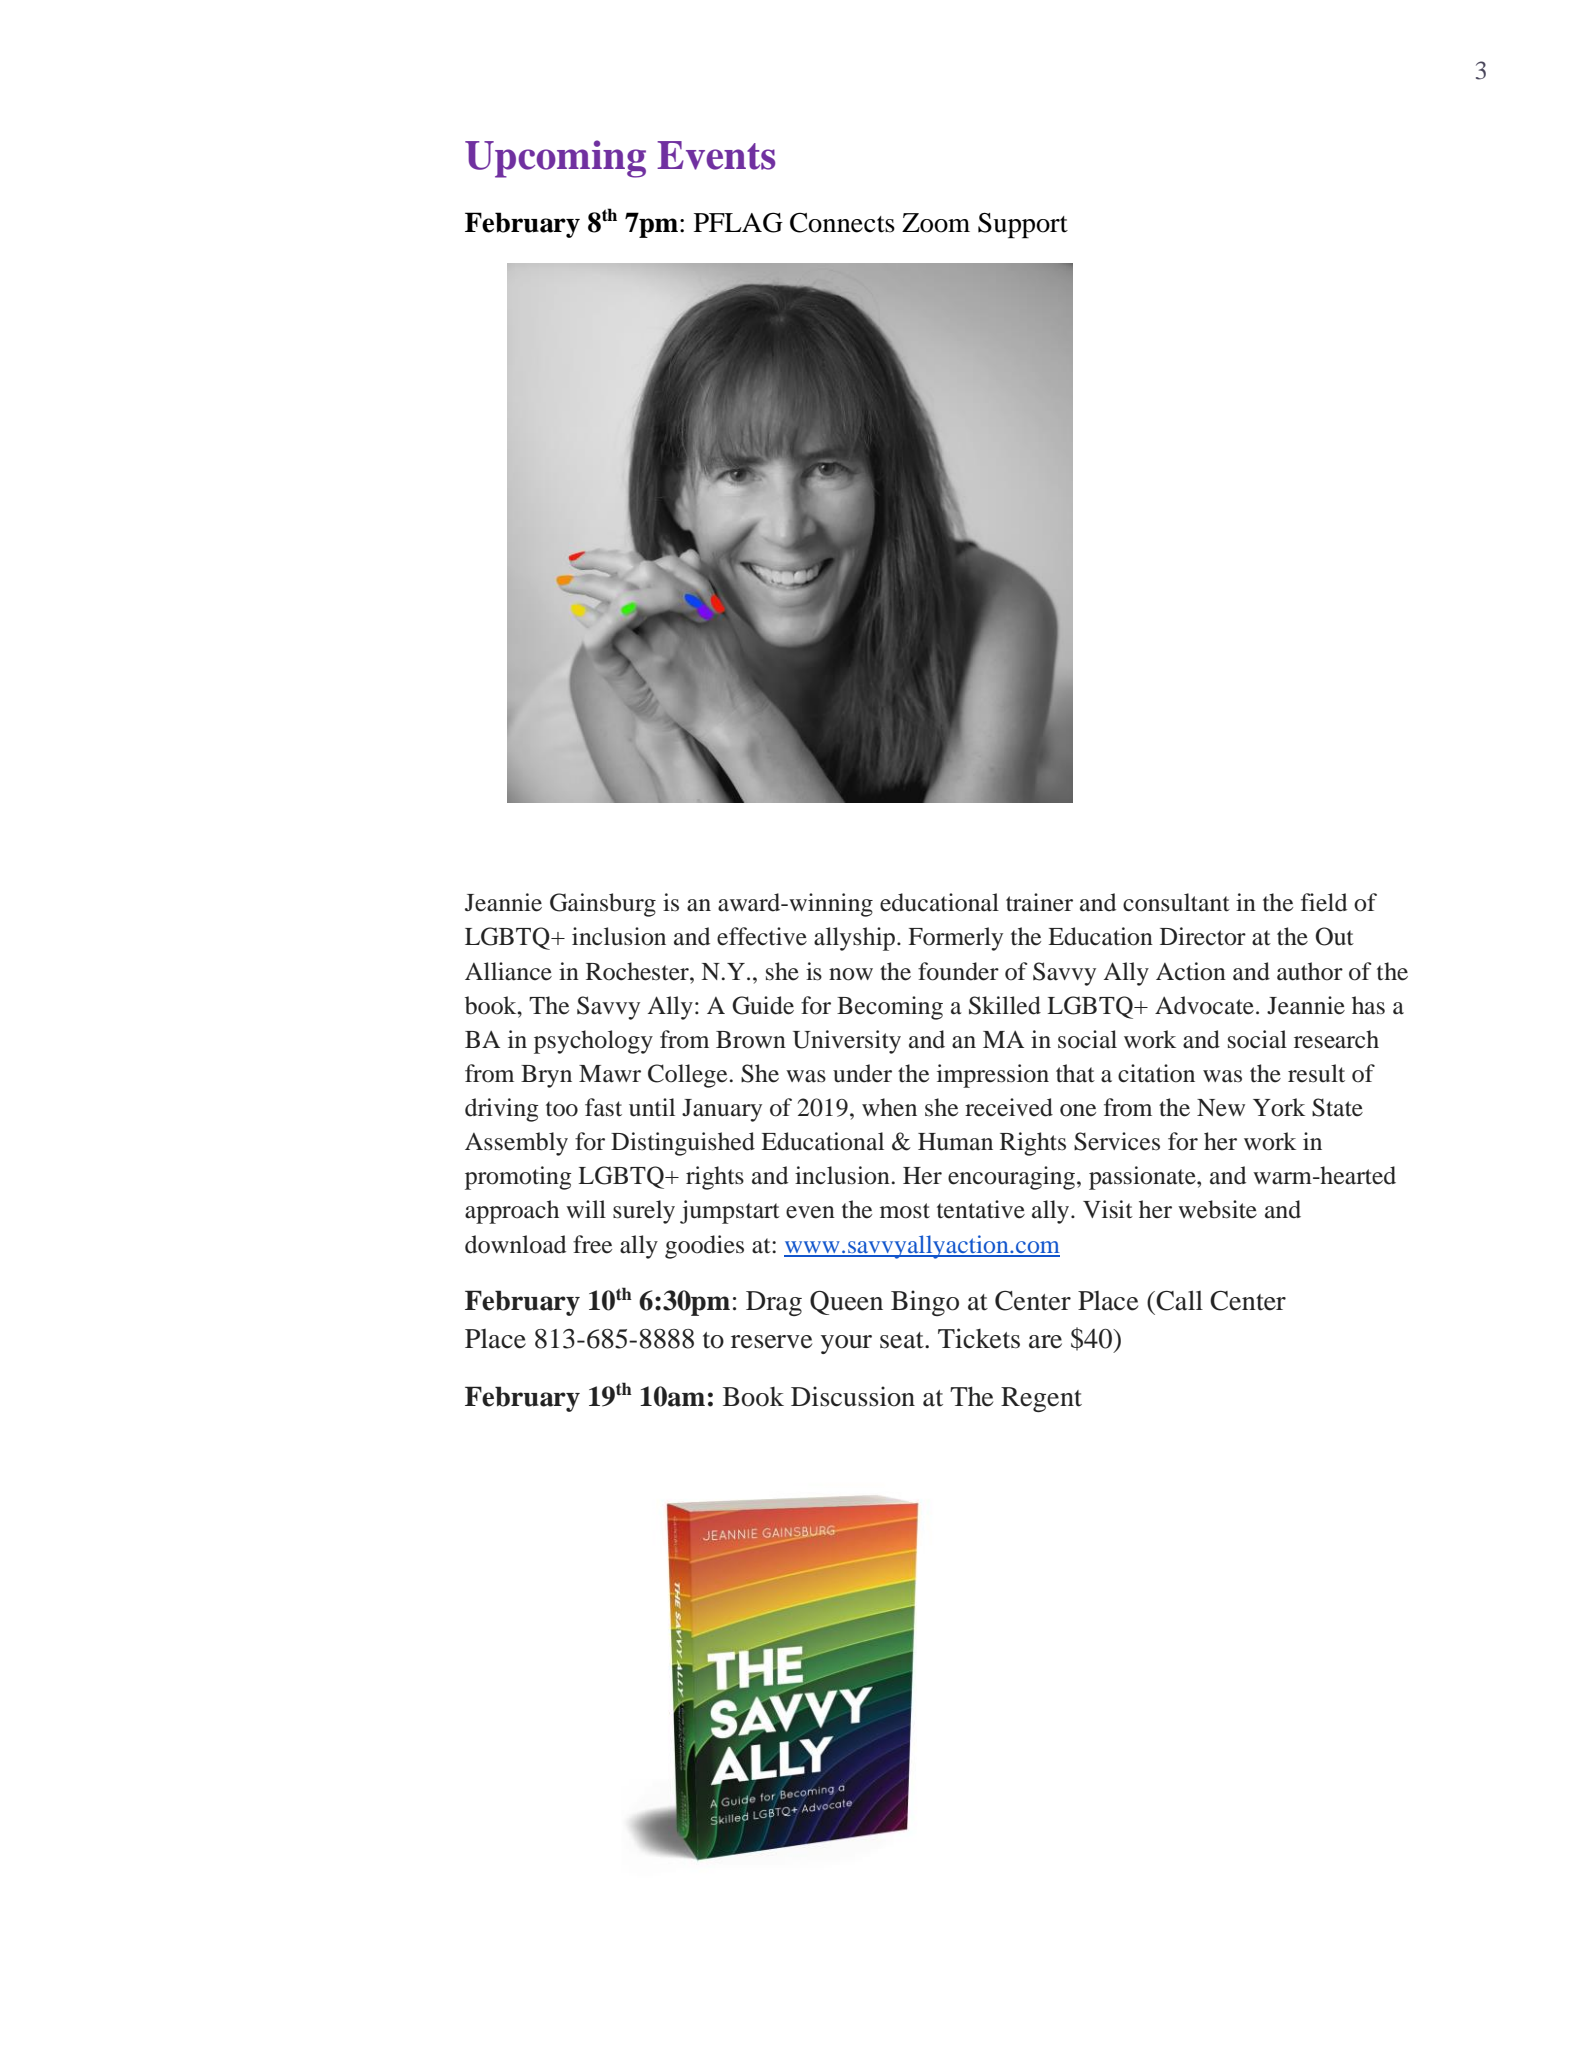 The height and width of the screenshot is (2045, 1580). What do you see at coordinates (936, 223) in the screenshot?
I see `Zoom` at bounding box center [936, 223].
